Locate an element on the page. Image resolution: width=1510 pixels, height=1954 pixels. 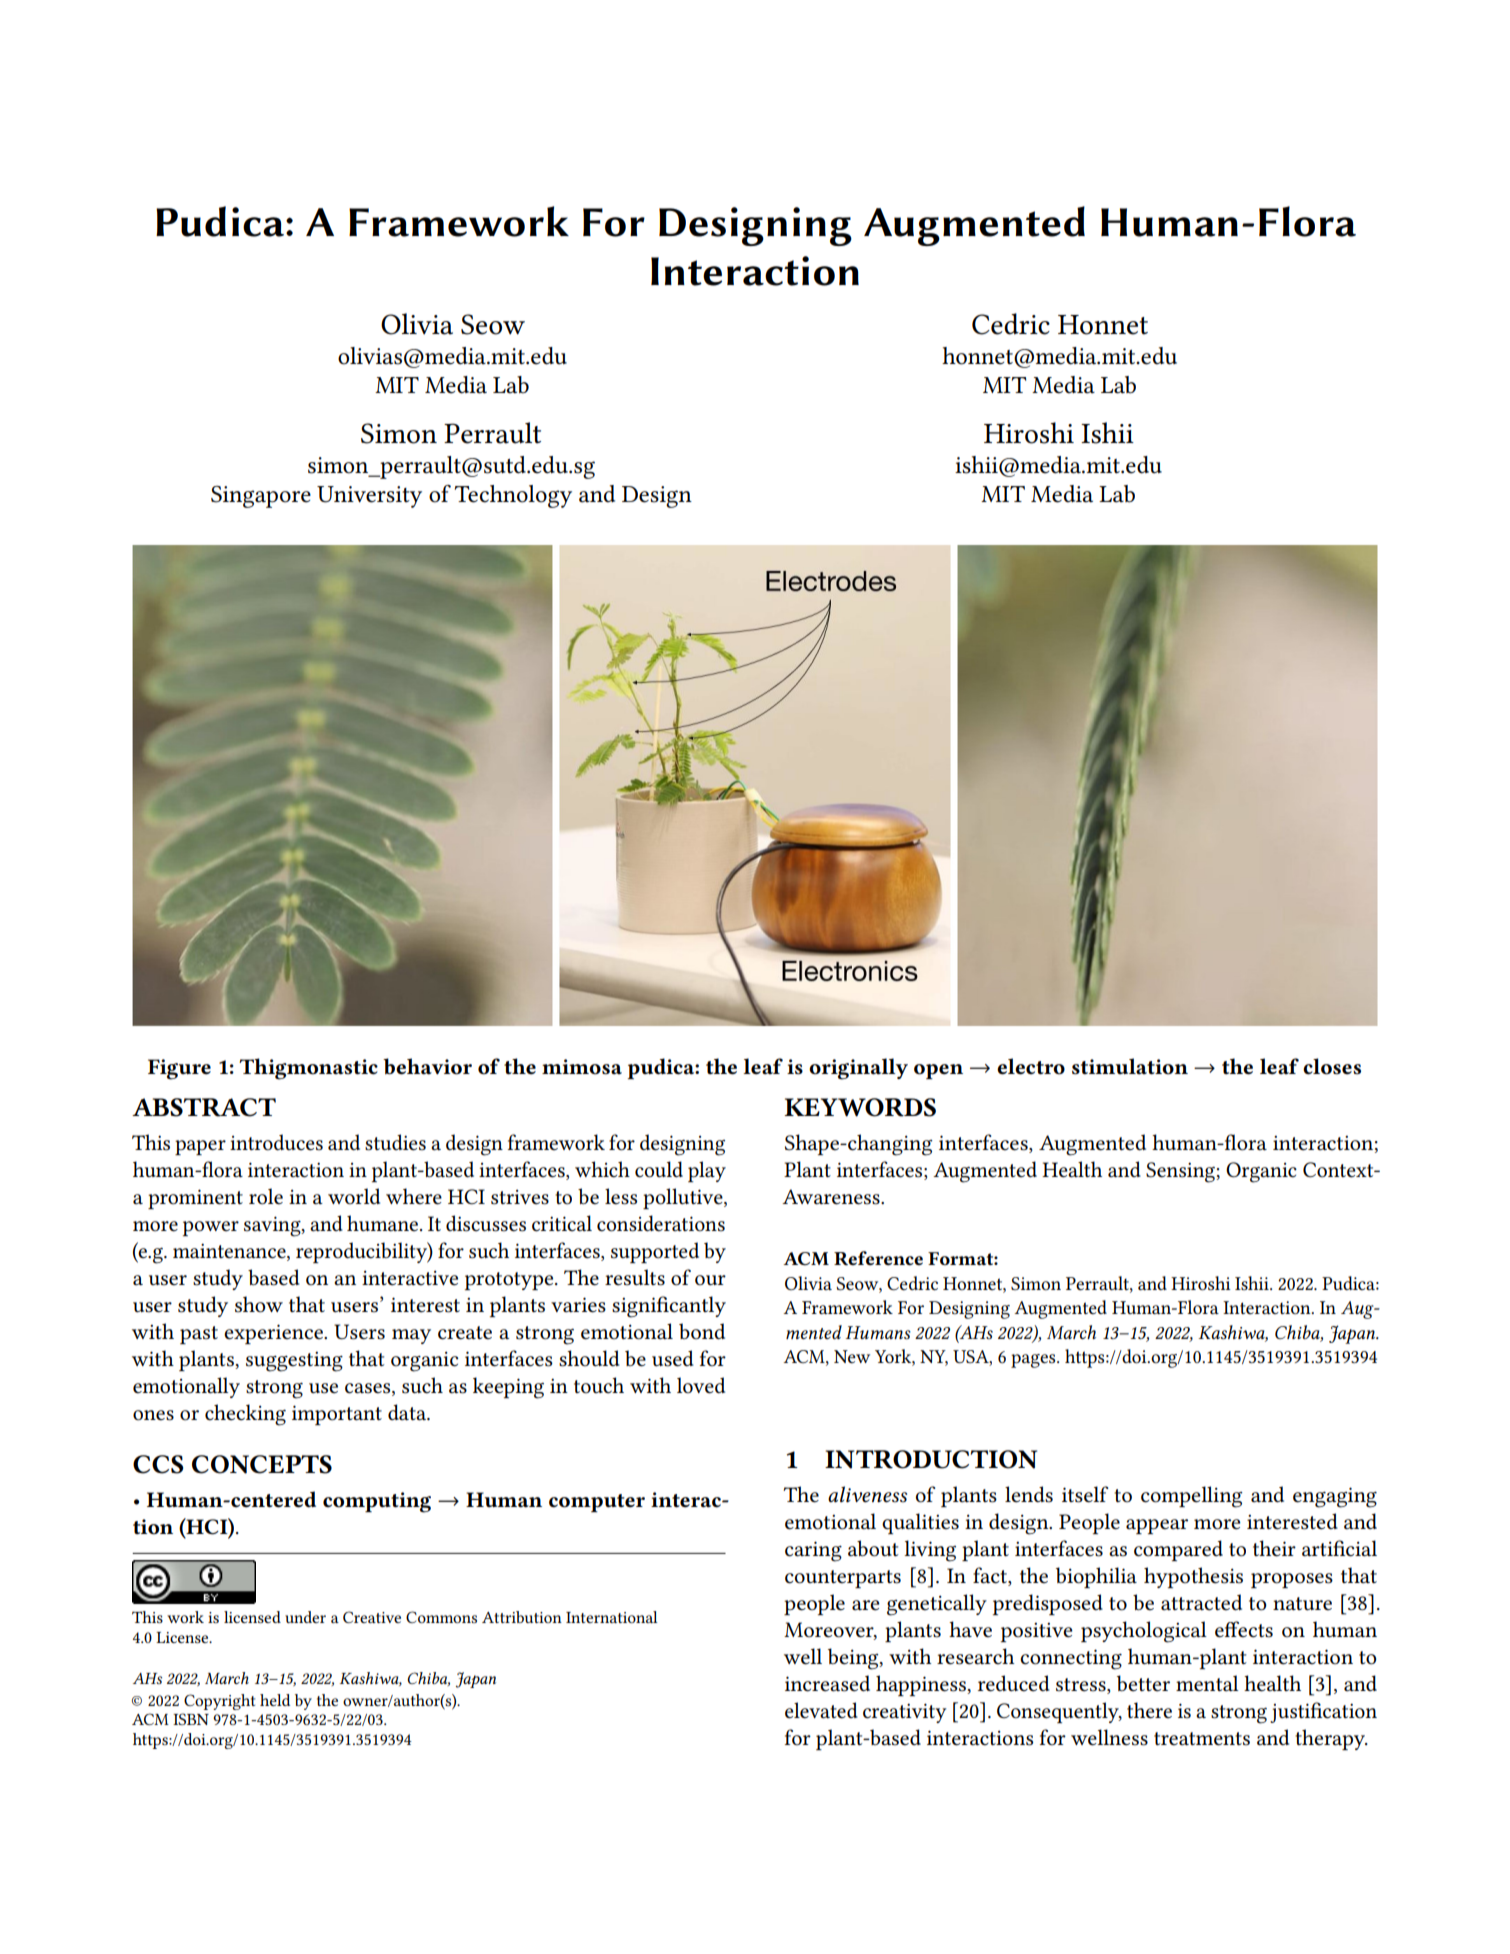
play is located at coordinates (707, 1171).
